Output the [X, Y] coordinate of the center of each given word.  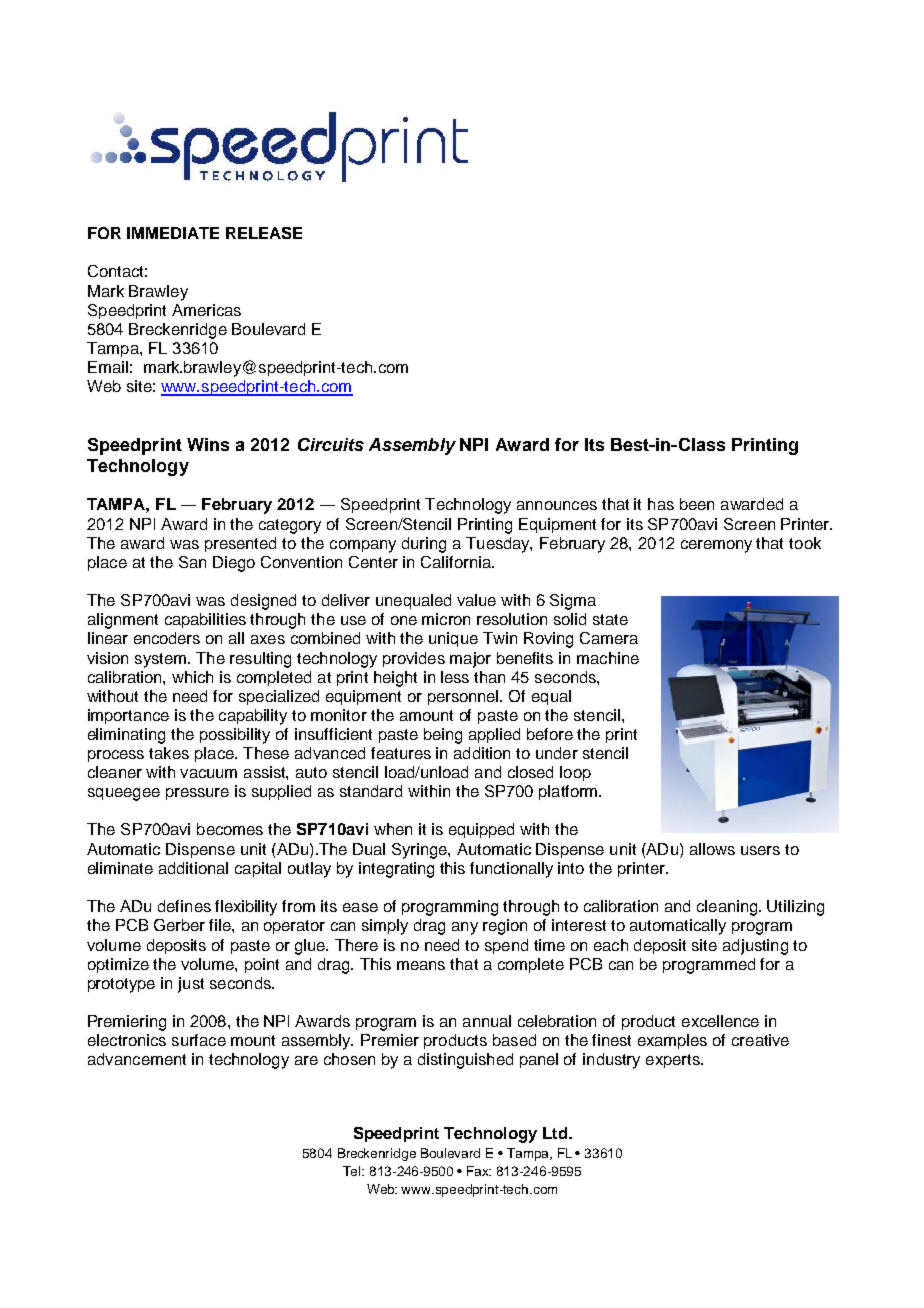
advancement [137, 1059]
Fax [479, 1171]
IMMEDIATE [173, 233]
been [697, 504]
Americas [206, 310]
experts [674, 1061]
